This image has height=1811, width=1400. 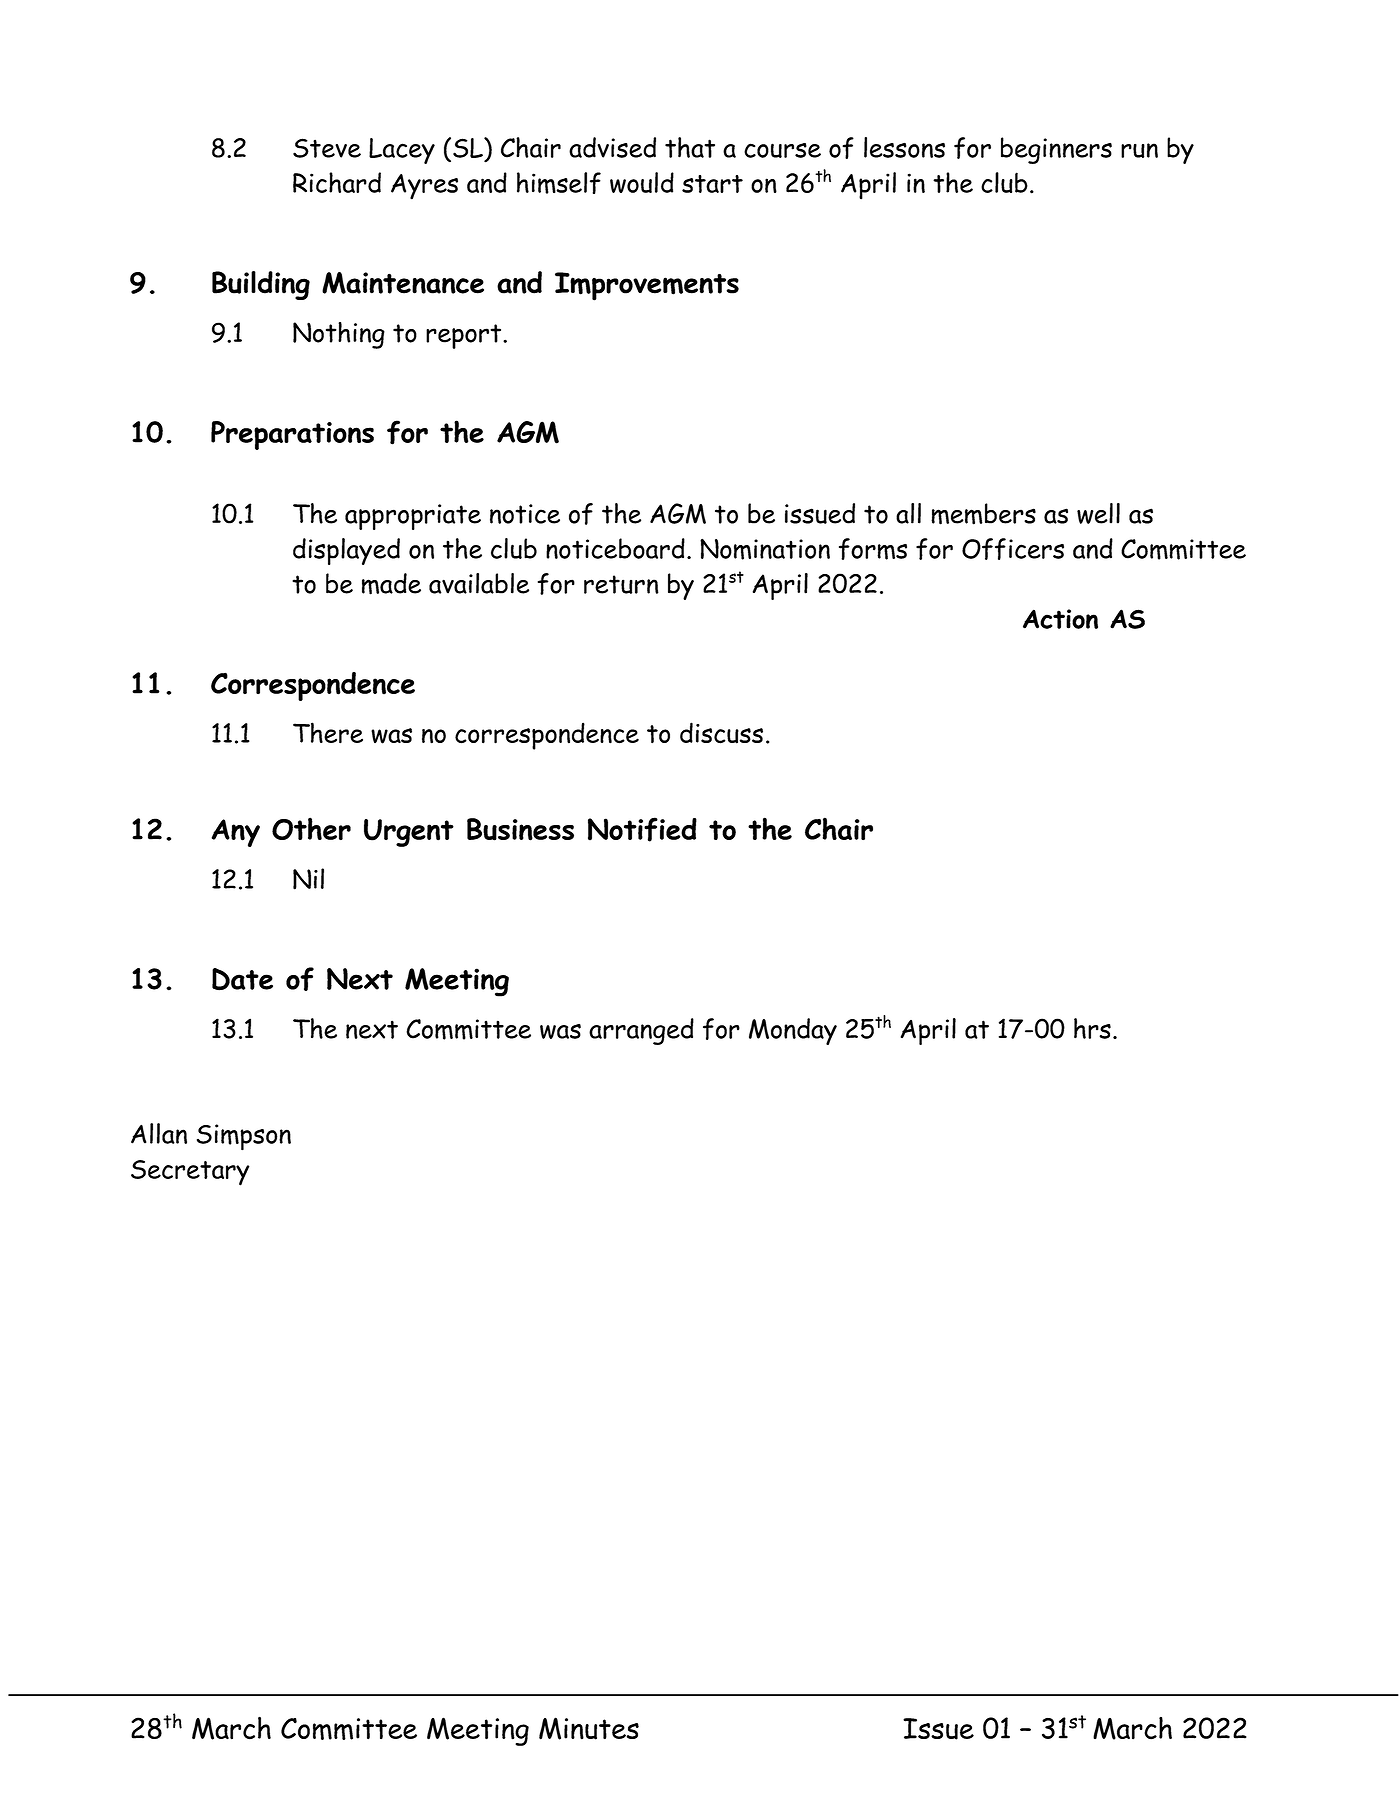 What do you see at coordinates (1056, 150) in the image?
I see `beginners` at bounding box center [1056, 150].
